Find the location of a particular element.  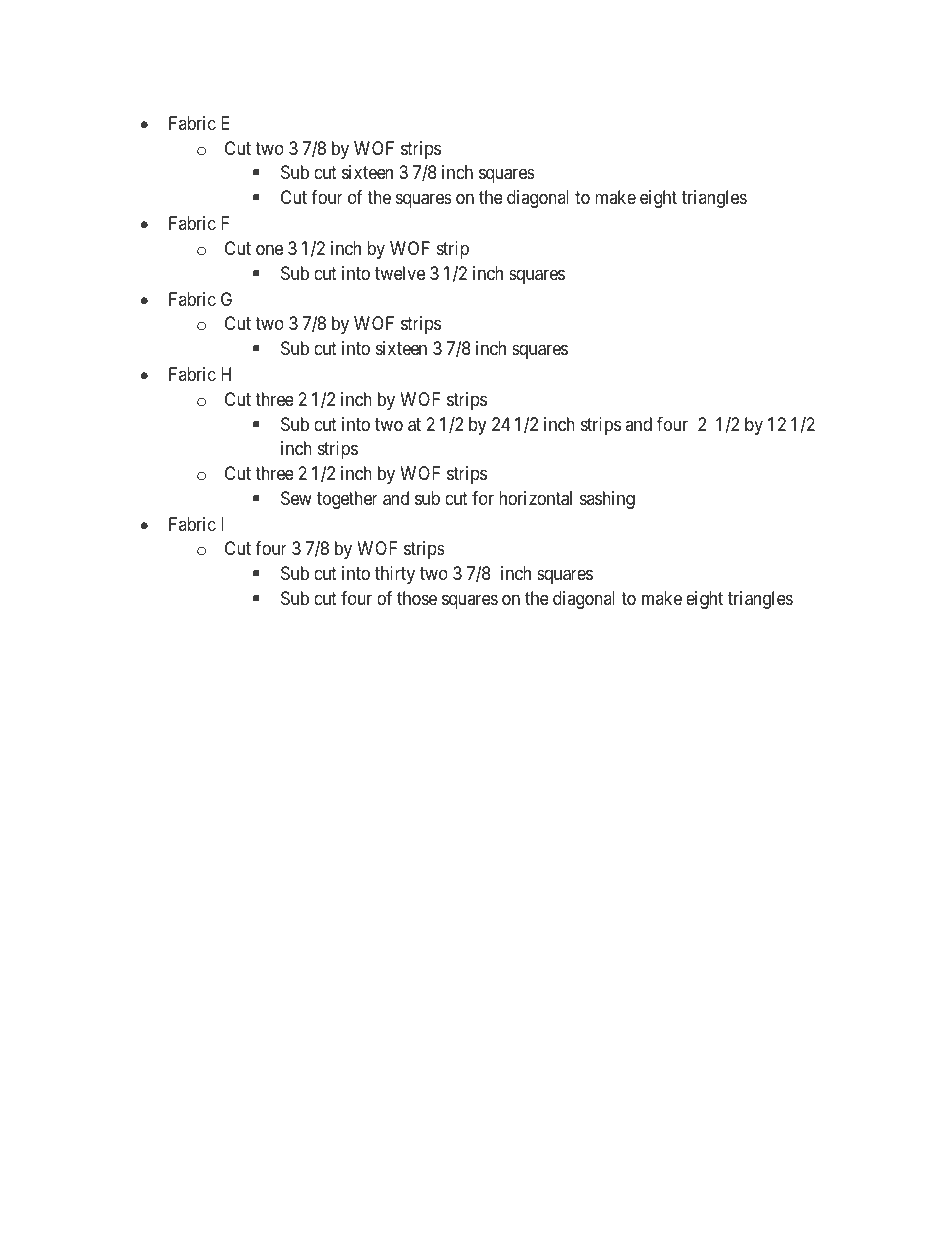

Sew is located at coordinates (296, 498).
